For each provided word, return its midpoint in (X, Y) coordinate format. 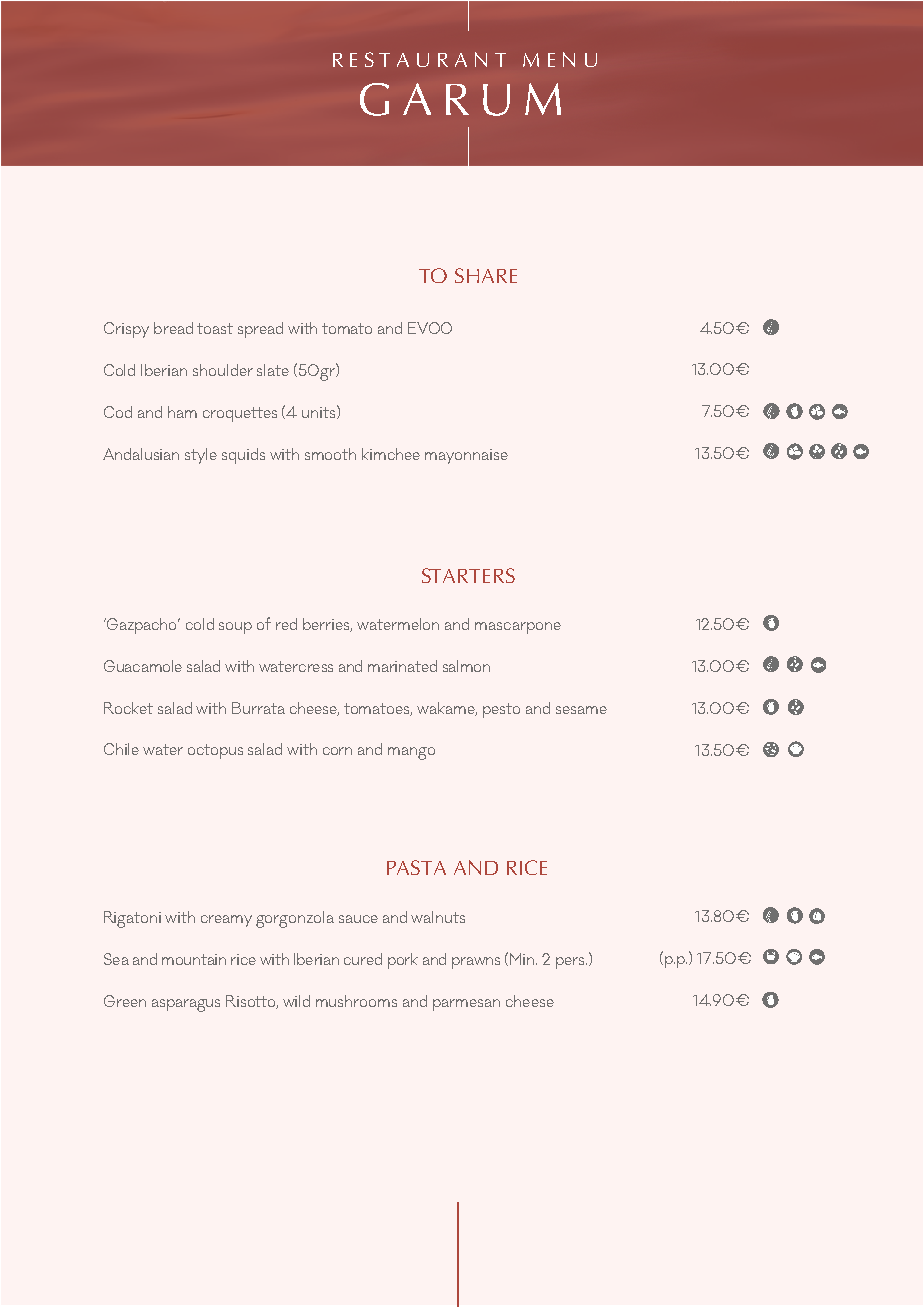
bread (173, 328)
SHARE (486, 275)
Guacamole (143, 666)
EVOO (430, 328)
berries (327, 625)
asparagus (186, 1005)
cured (363, 959)
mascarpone (518, 628)
